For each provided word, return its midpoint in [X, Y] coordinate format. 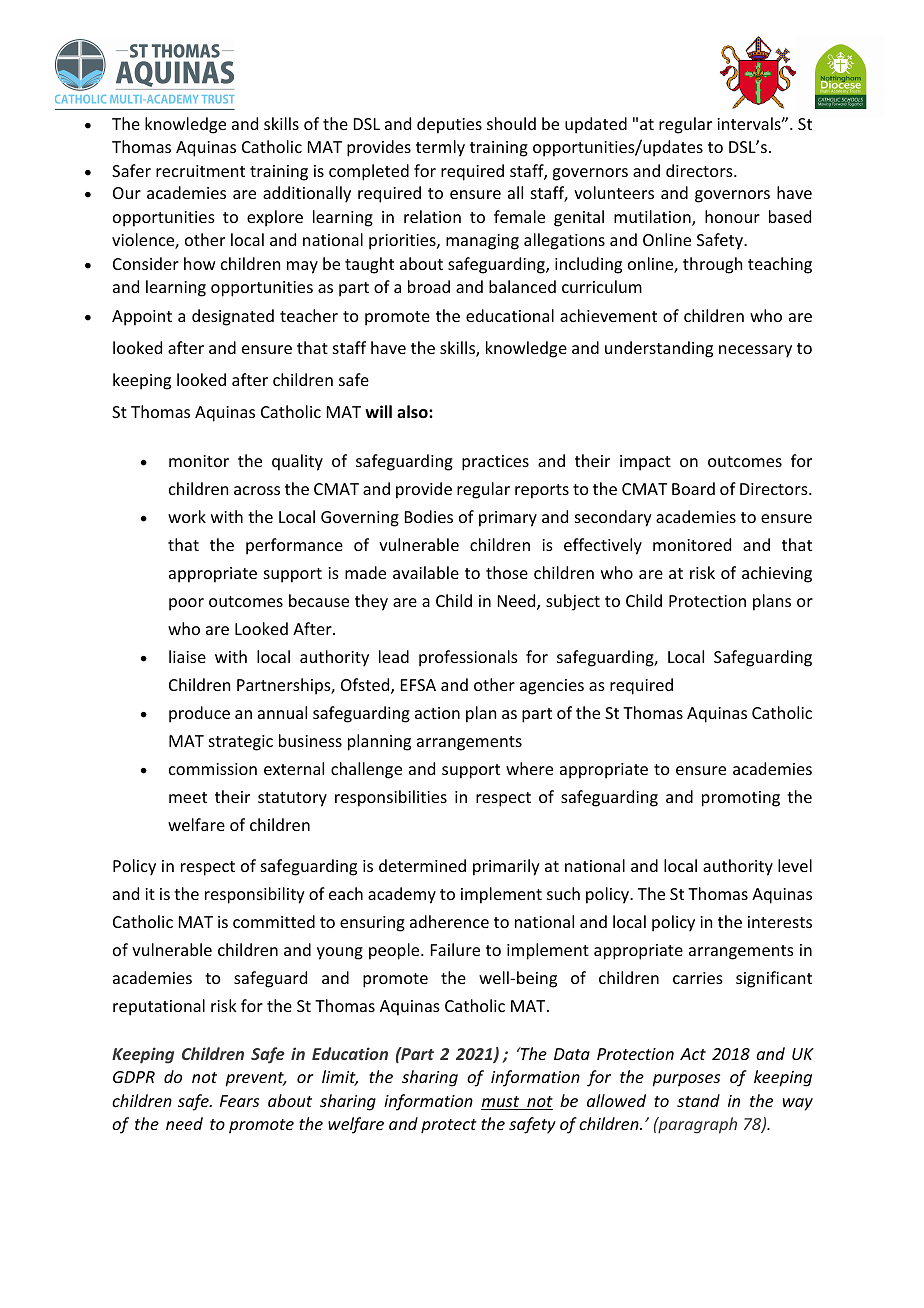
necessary [755, 351]
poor [186, 604]
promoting [741, 799]
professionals [468, 658]
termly [440, 148]
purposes [686, 1080]
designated [233, 317]
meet [188, 797]
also [413, 411]
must [501, 1103]
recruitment [200, 171]
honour [732, 216]
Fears [239, 1101]
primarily [506, 867]
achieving [777, 574]
